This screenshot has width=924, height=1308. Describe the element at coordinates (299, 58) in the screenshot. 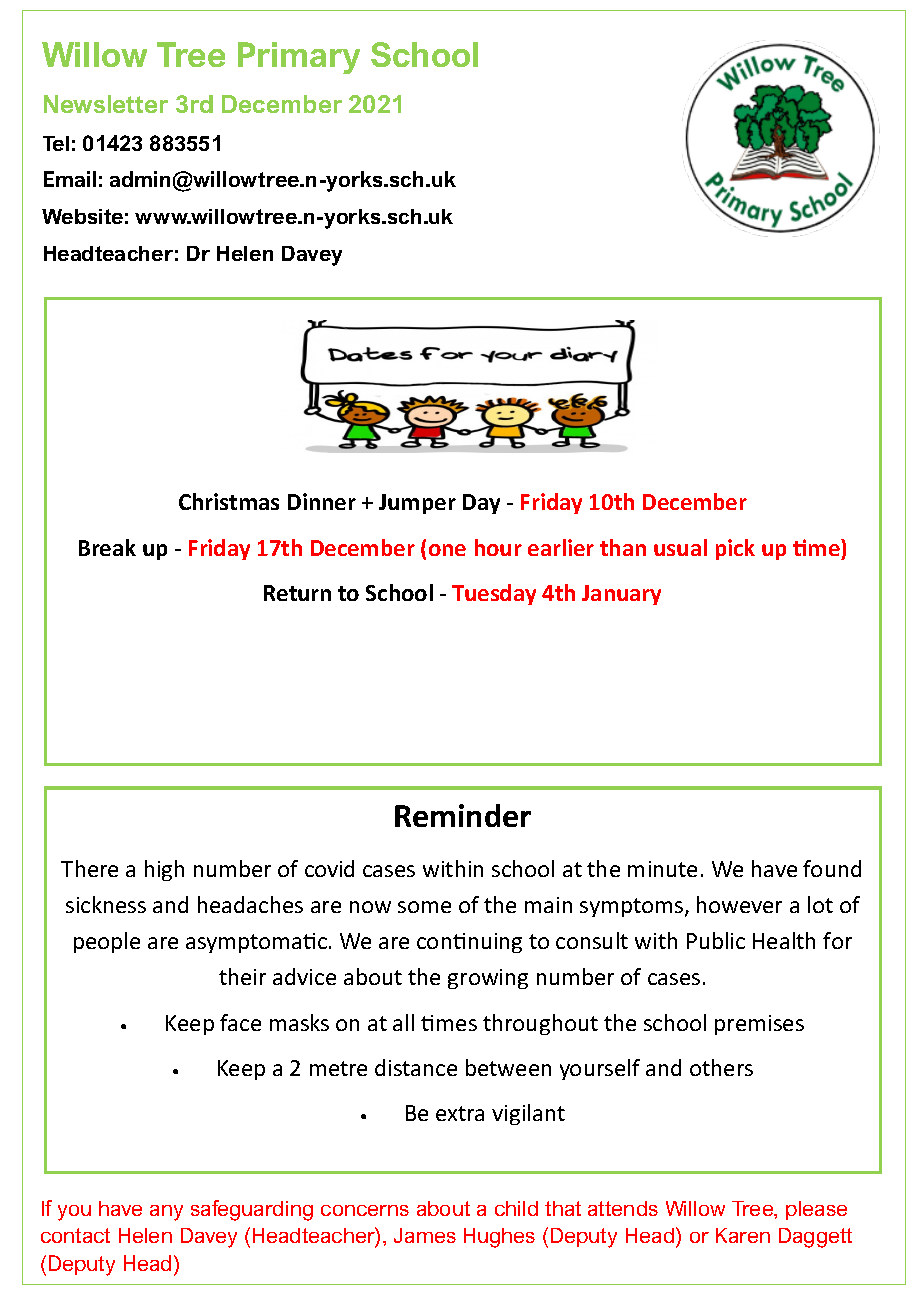

I see `Primary` at that location.
